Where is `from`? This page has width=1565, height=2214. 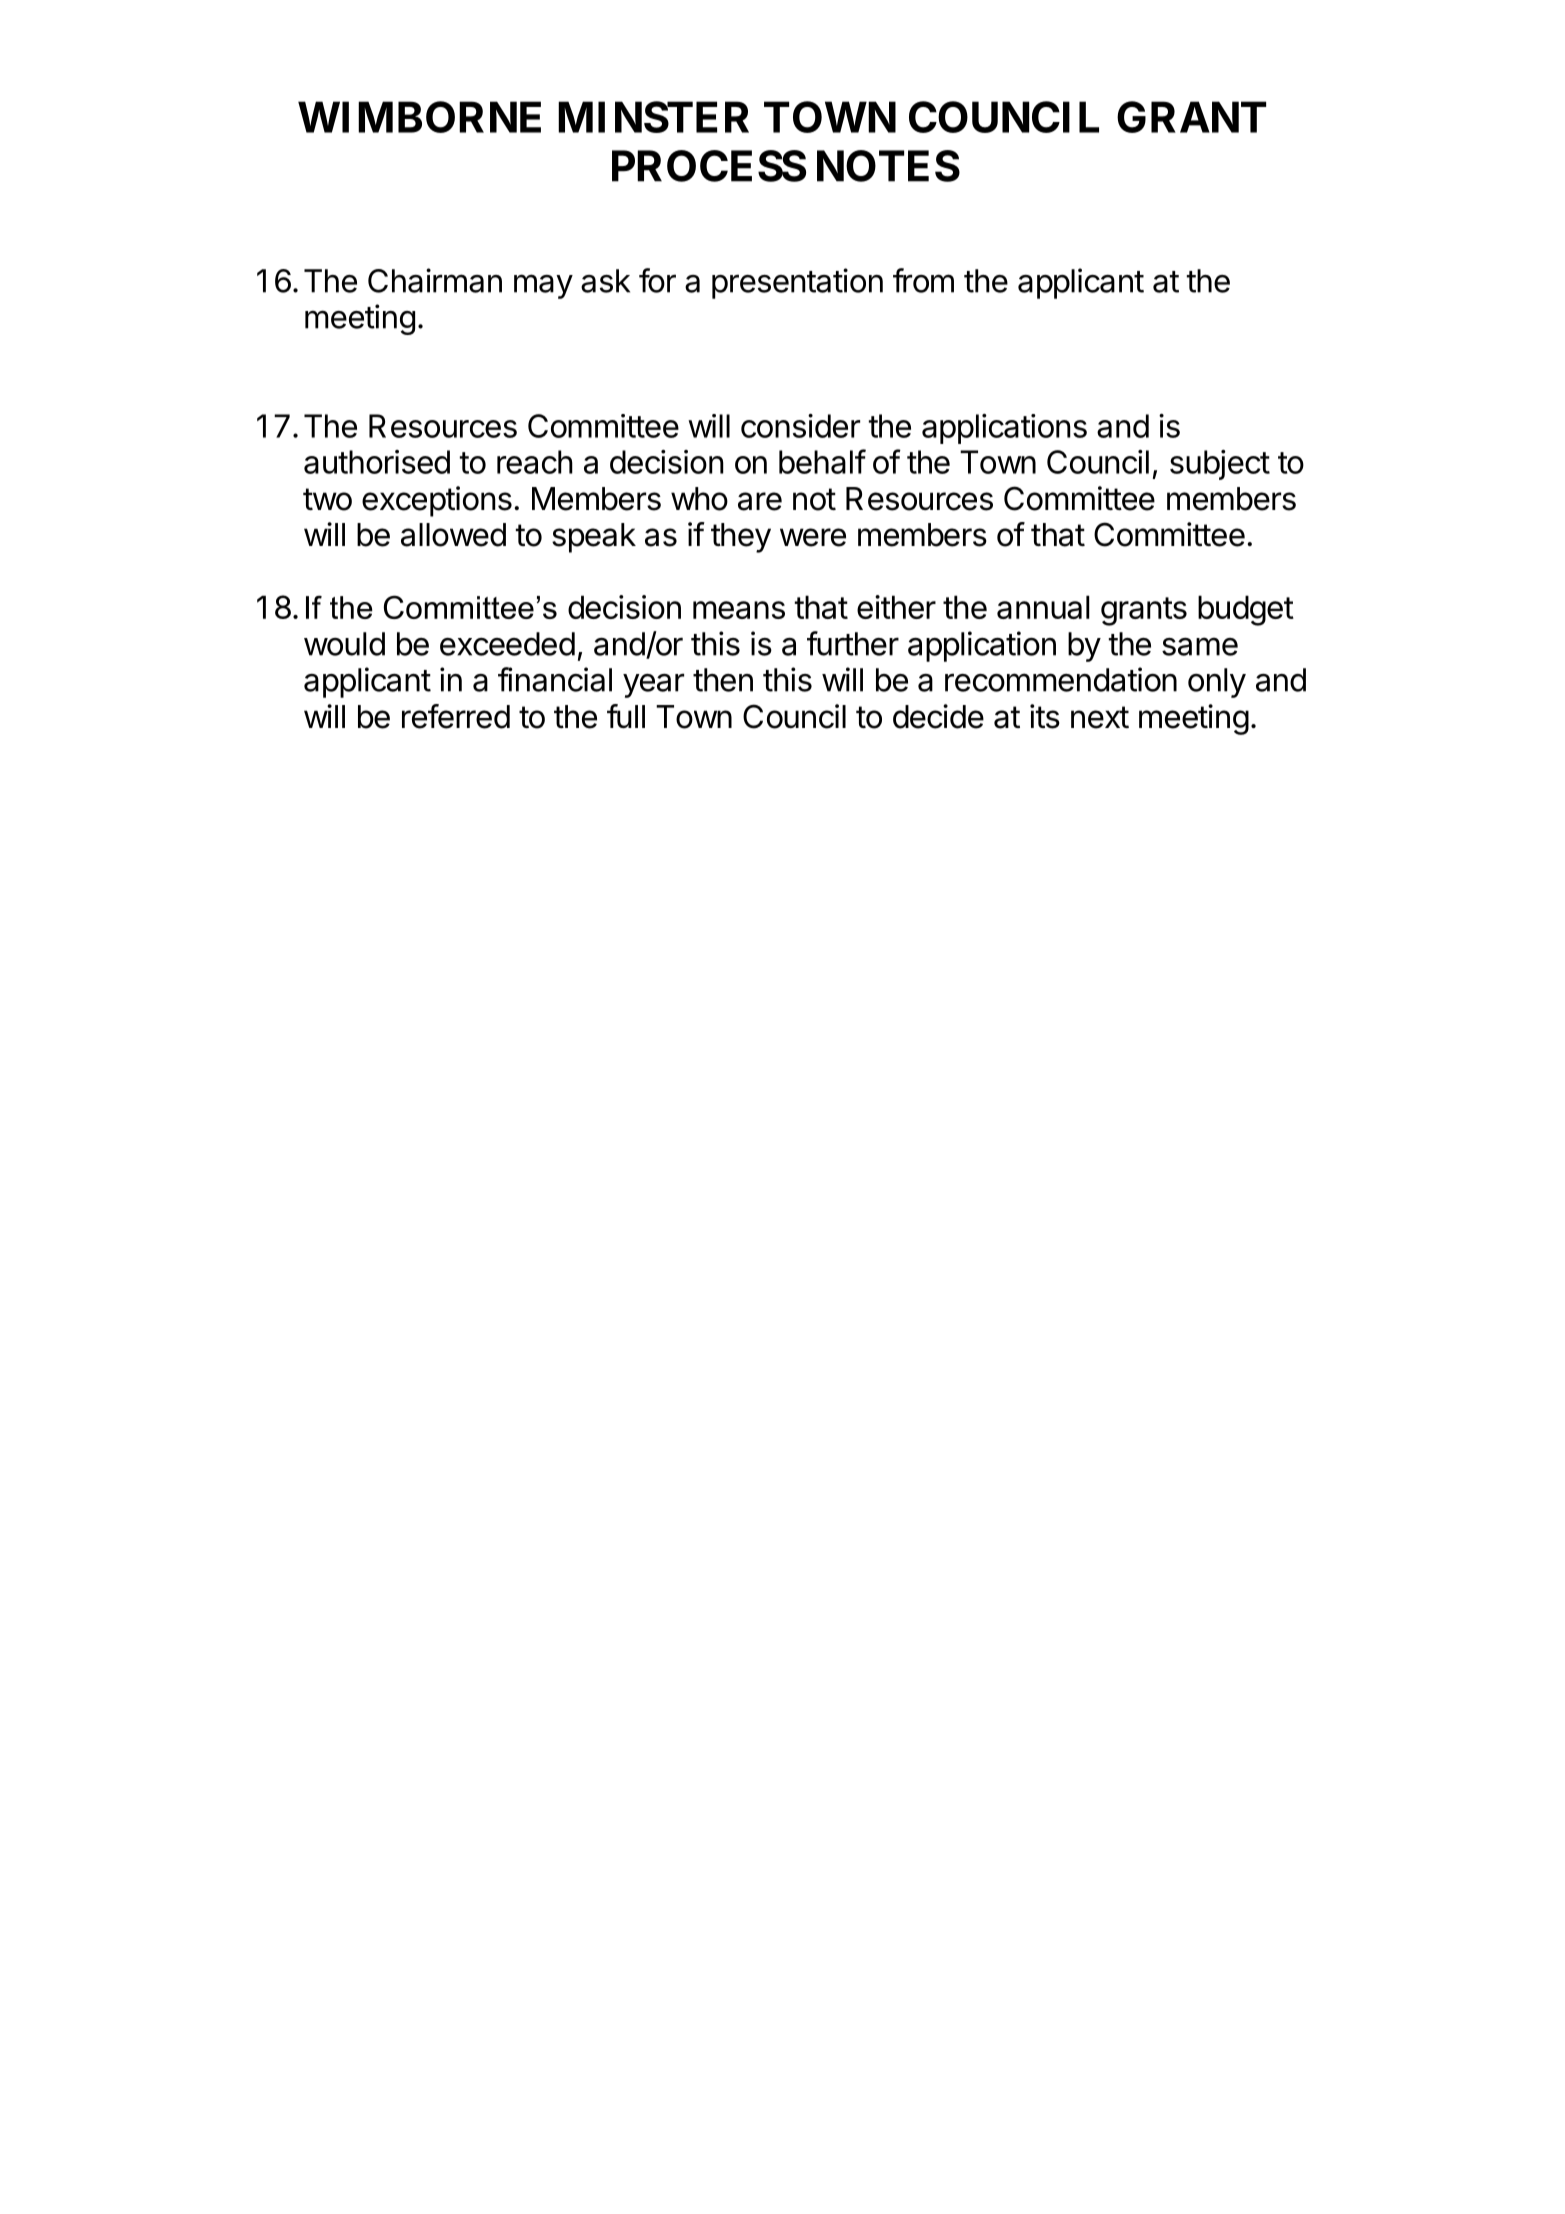 from is located at coordinates (923, 280).
